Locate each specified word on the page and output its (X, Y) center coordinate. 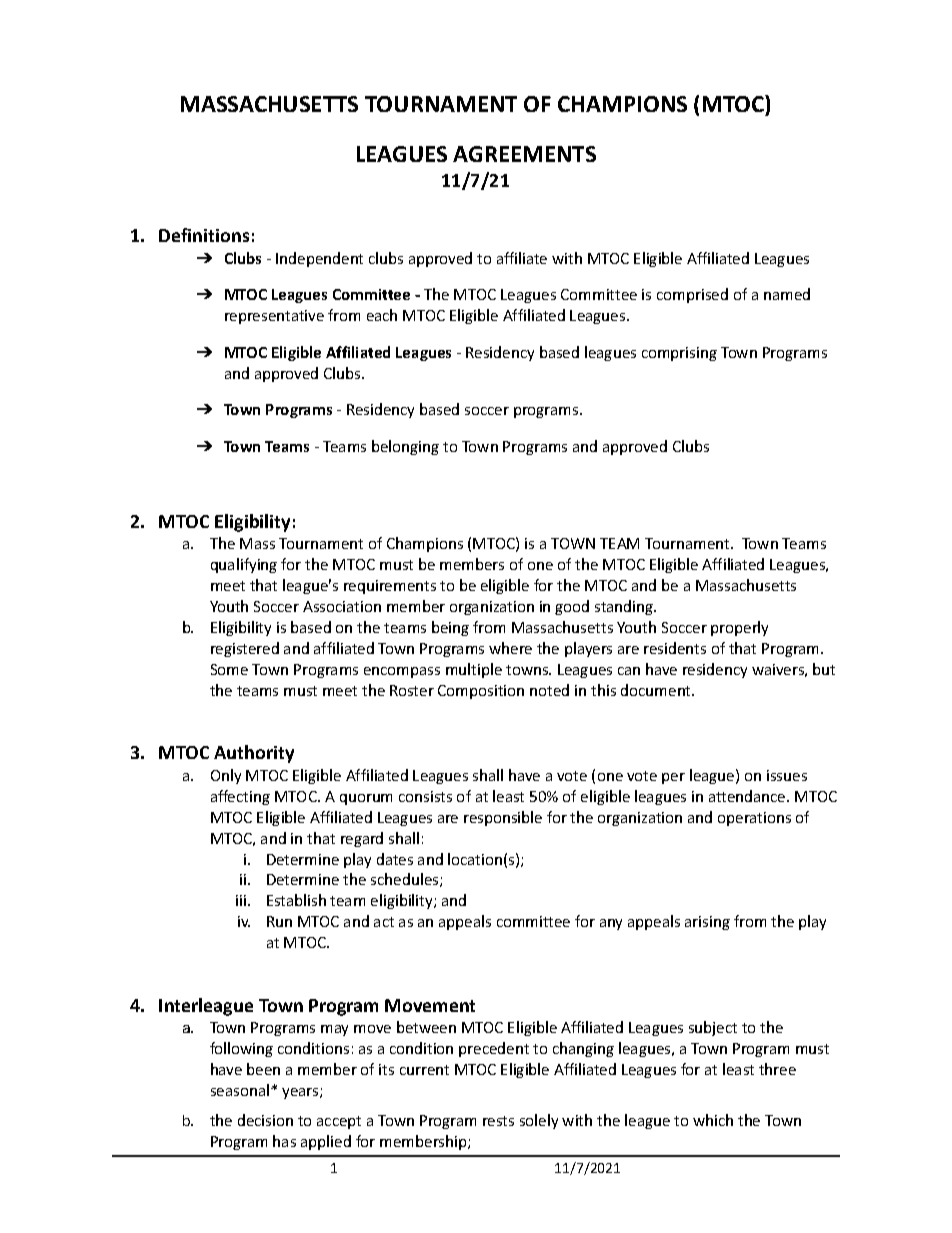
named (787, 294)
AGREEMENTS (524, 154)
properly (739, 628)
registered (245, 649)
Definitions (204, 235)
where (510, 648)
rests (498, 1121)
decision (265, 1120)
